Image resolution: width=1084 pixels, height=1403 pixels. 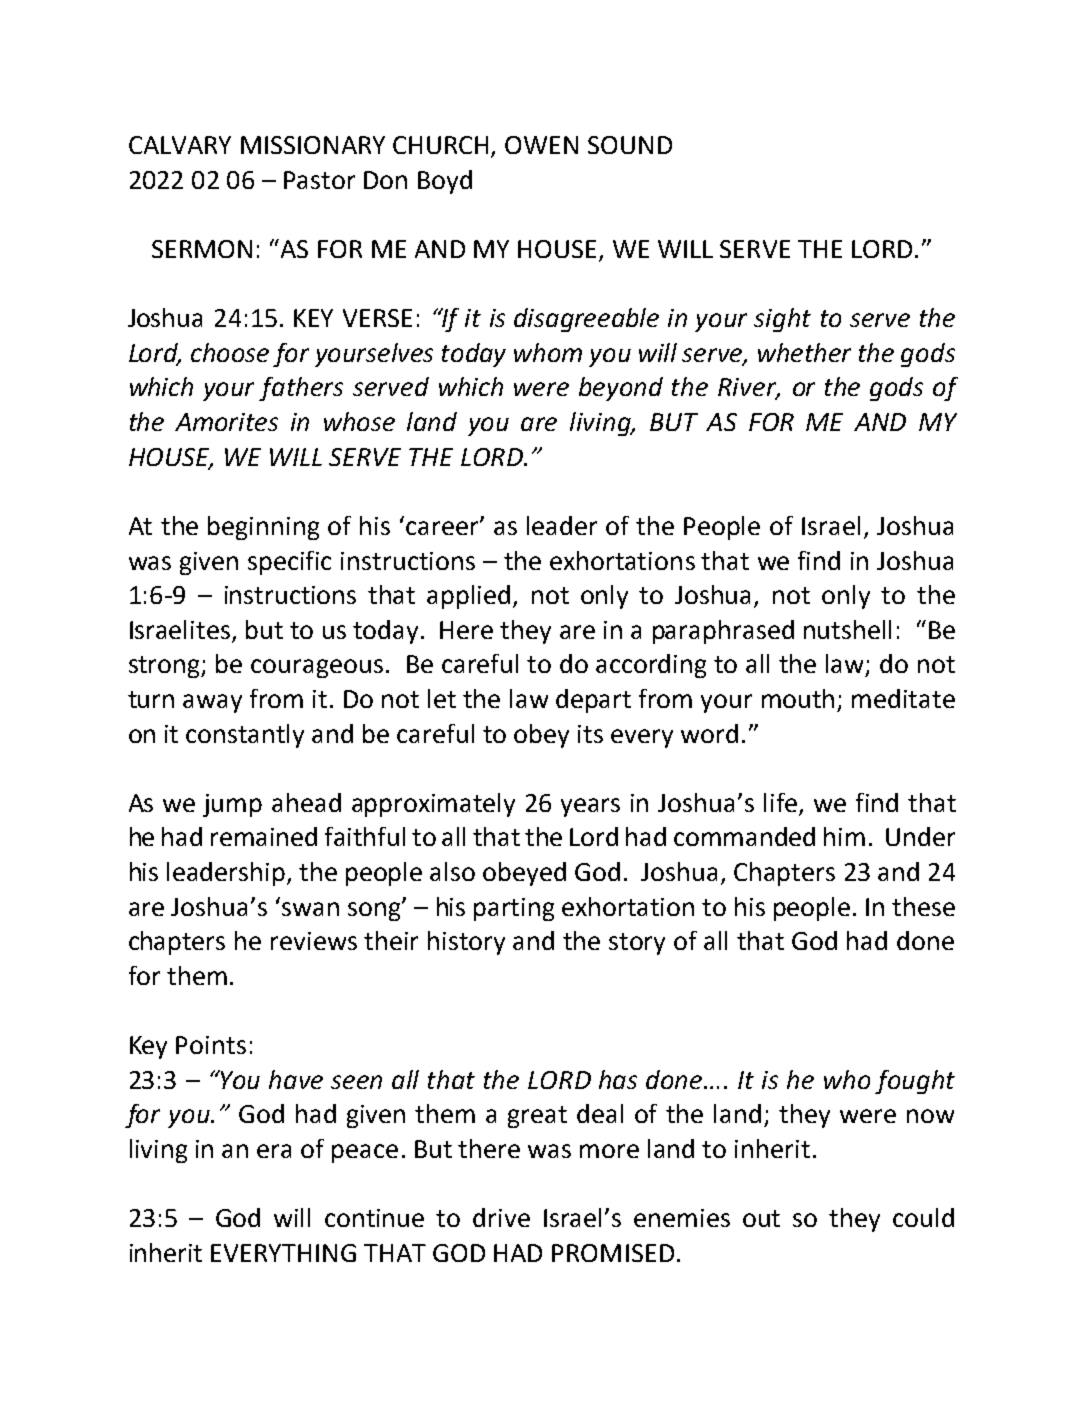 What do you see at coordinates (211, 1045) in the image?
I see `Points` at bounding box center [211, 1045].
